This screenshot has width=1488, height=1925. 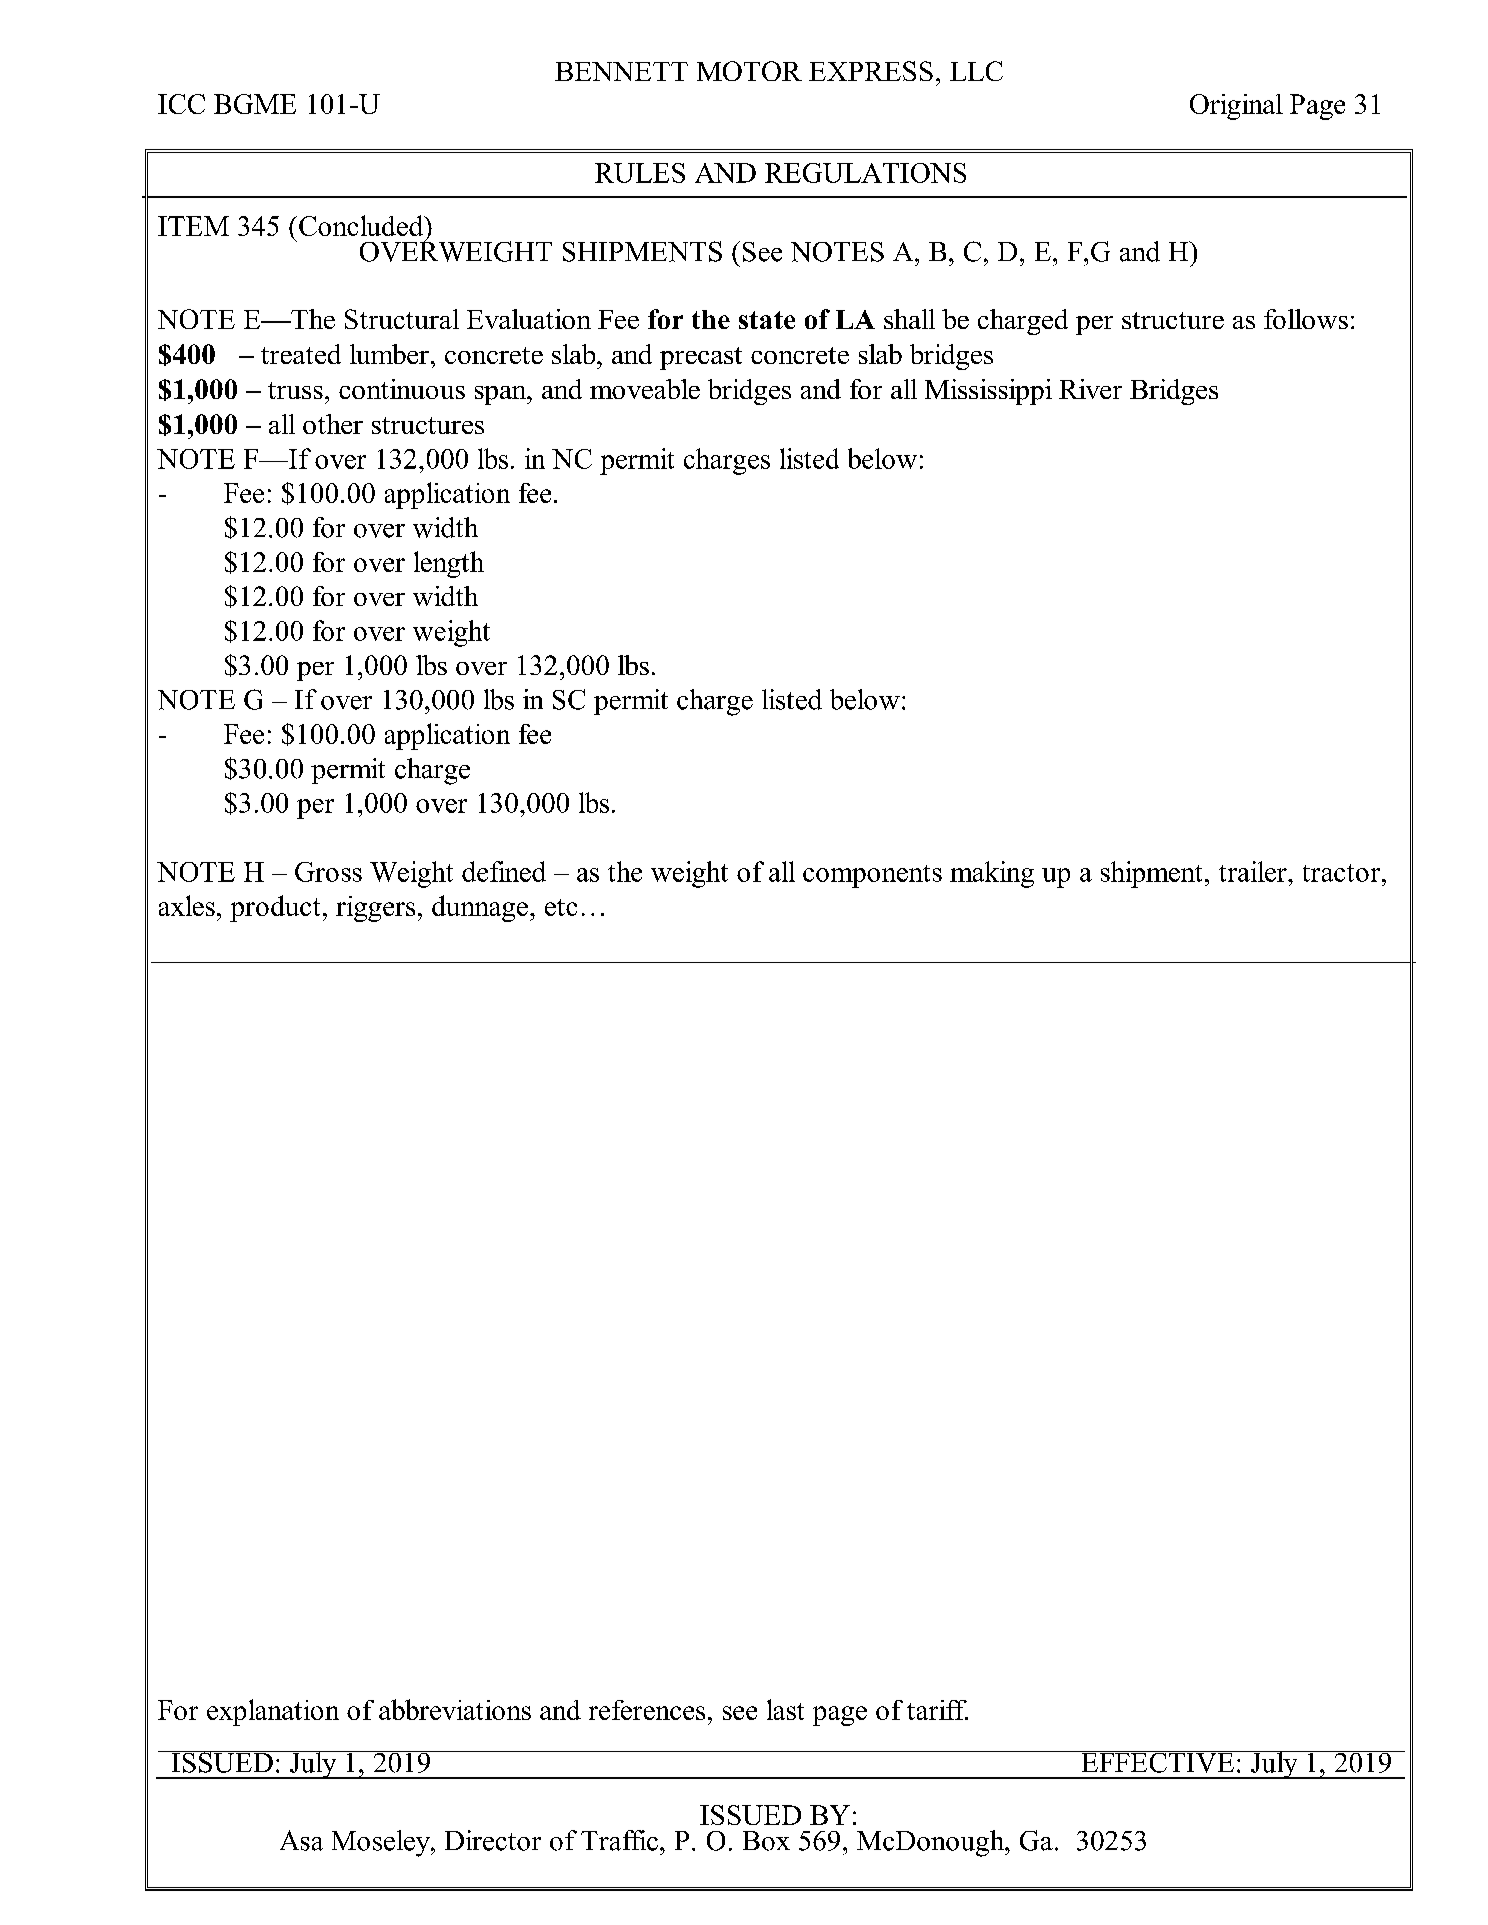 I want to click on making, so click(x=992, y=874).
